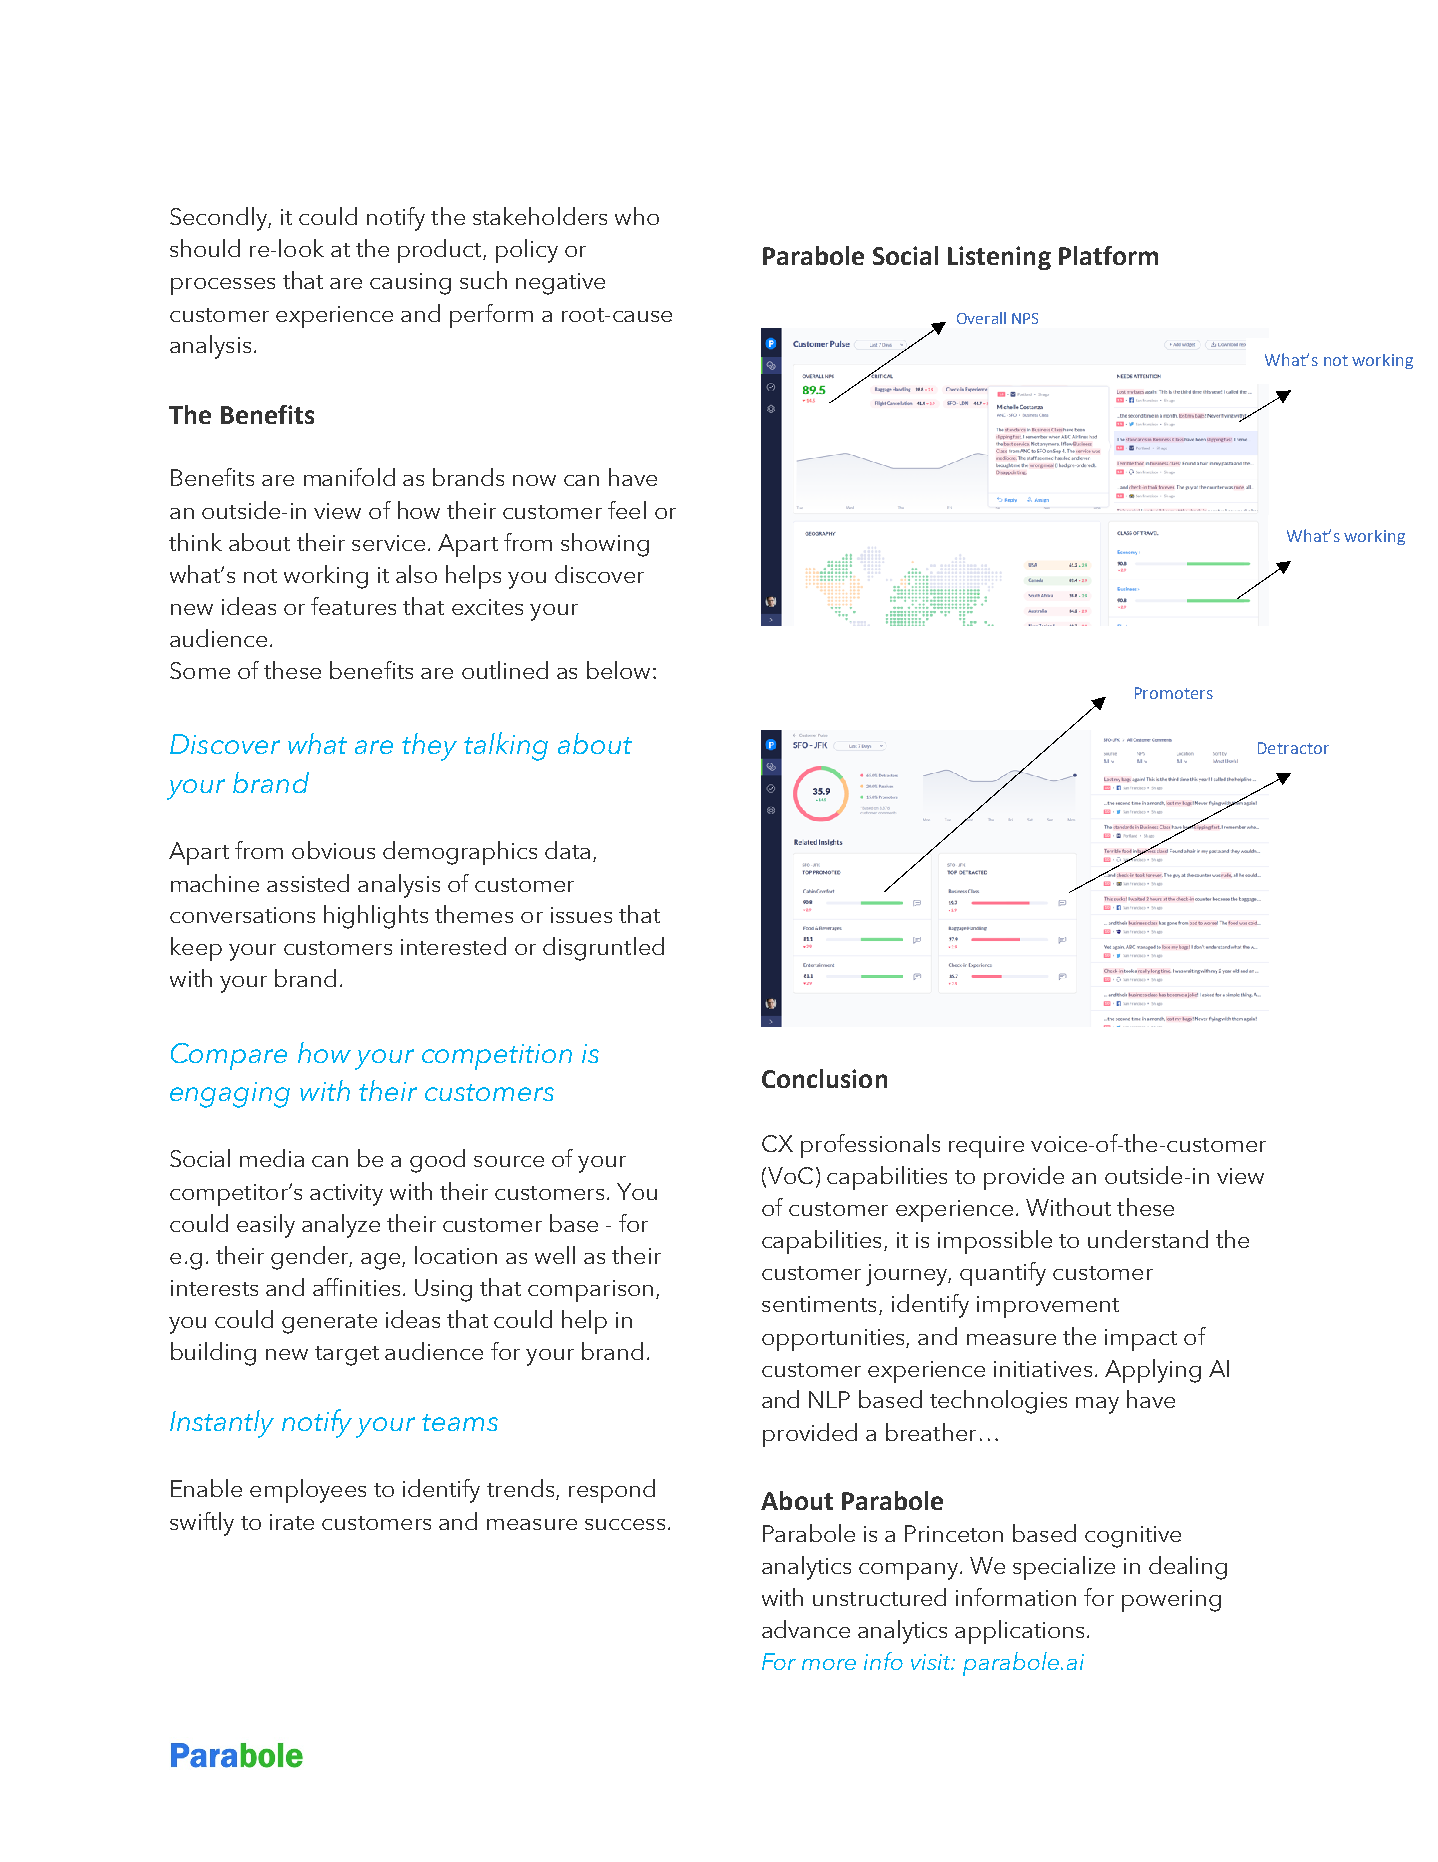 The width and height of the screenshot is (1438, 1862). What do you see at coordinates (819, 1304) in the screenshot?
I see `sentiments` at bounding box center [819, 1304].
